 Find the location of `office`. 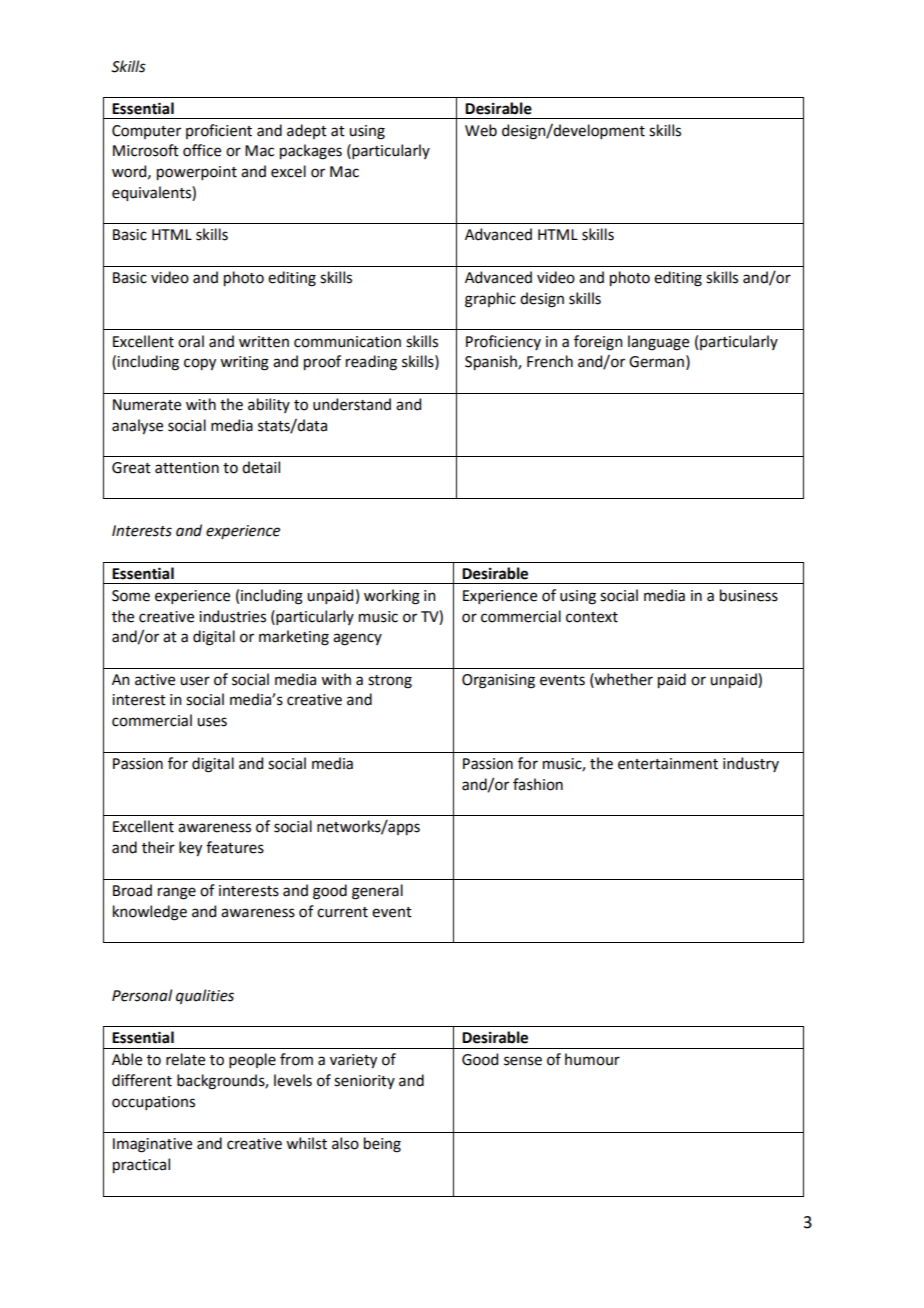

office is located at coordinates (202, 150).
